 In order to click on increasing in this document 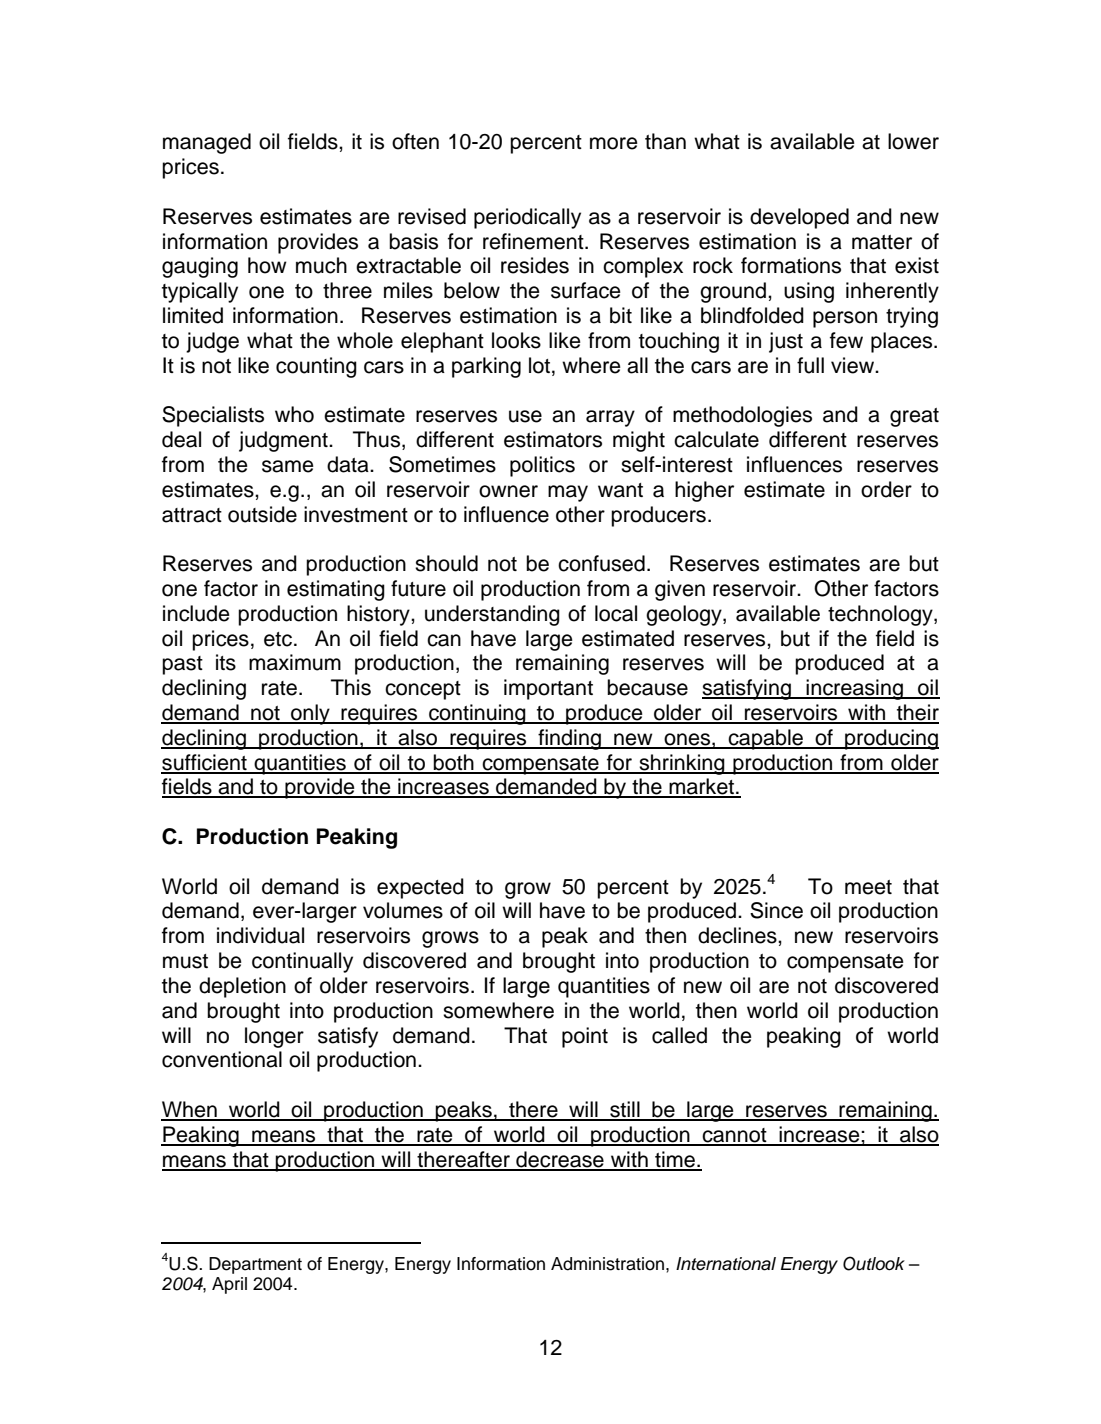, I will do `click(855, 689)`.
